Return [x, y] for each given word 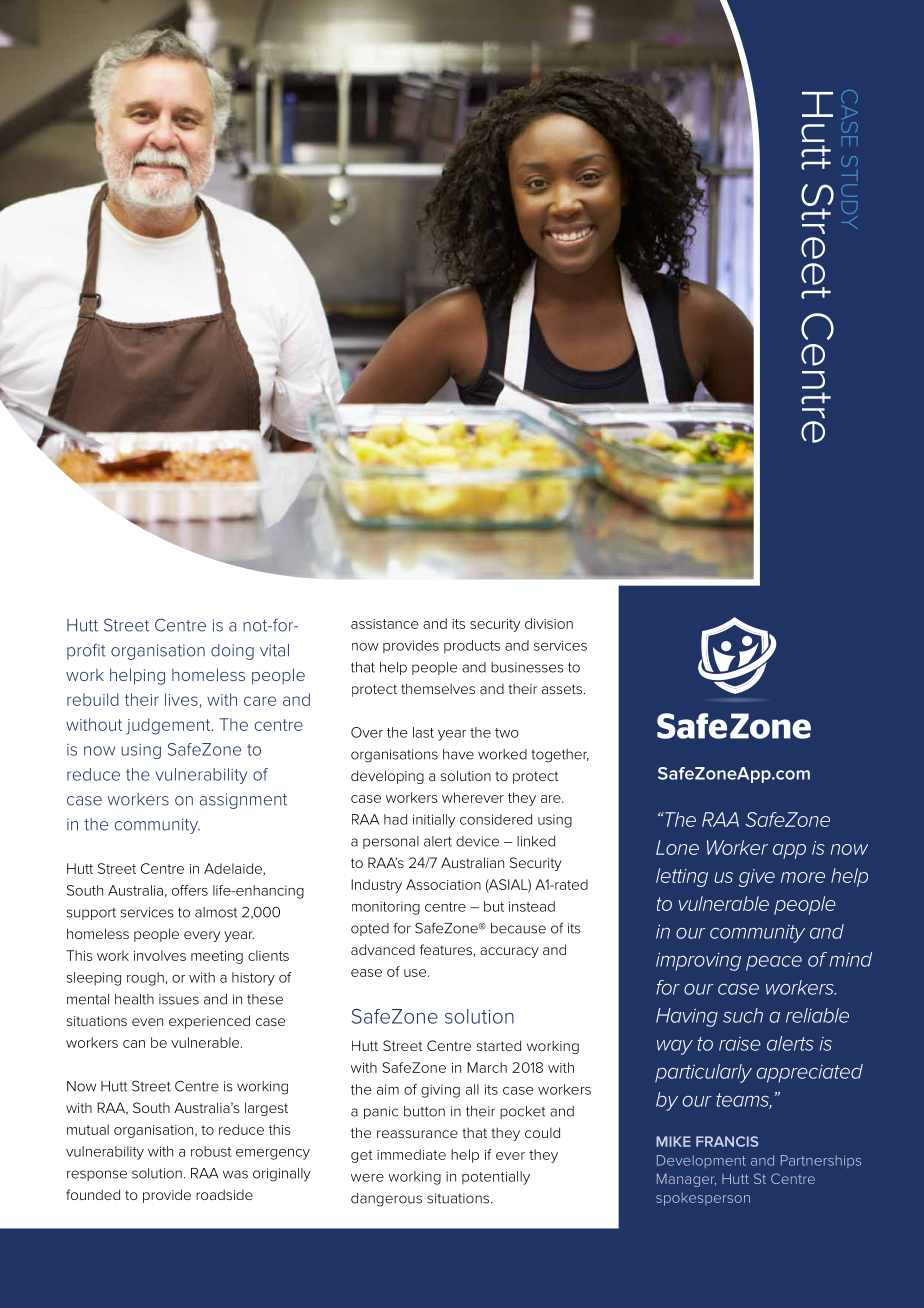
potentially [496, 1178]
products [472, 646]
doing [232, 652]
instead [532, 906]
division [549, 623]
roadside [224, 1194]
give [757, 878]
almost [216, 912]
